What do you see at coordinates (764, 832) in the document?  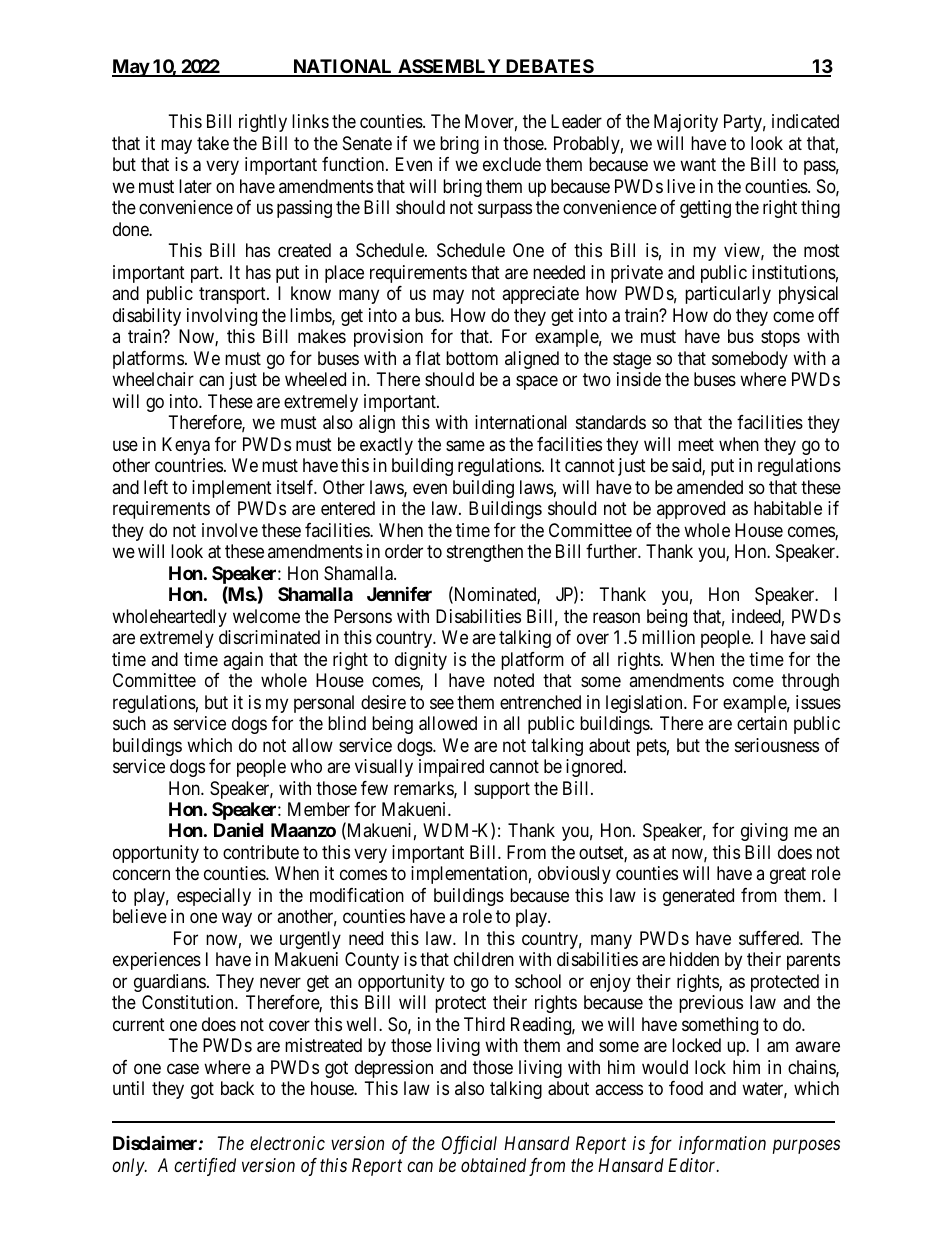 I see `giving` at bounding box center [764, 832].
